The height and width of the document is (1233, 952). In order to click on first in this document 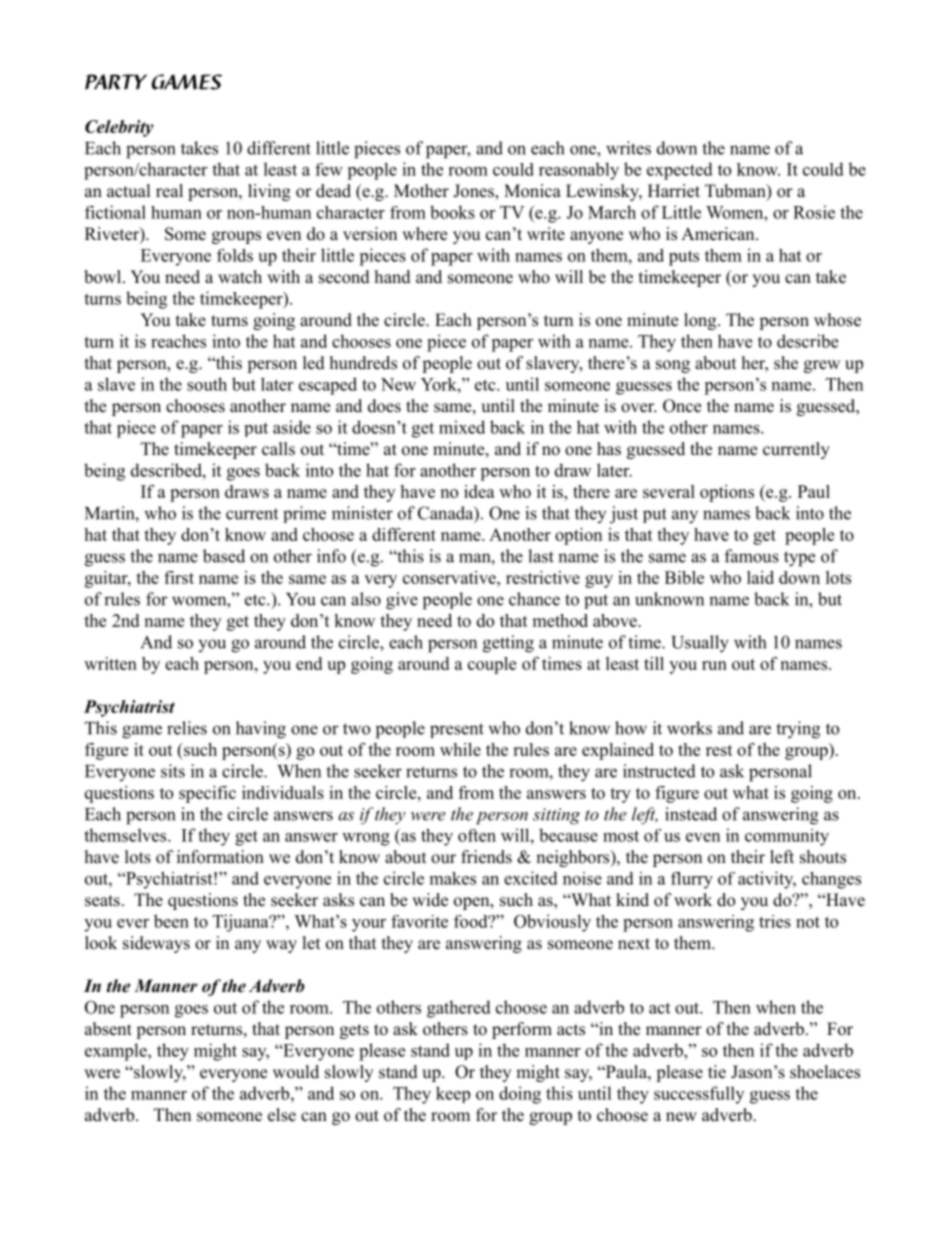, I will do `click(179, 577)`.
